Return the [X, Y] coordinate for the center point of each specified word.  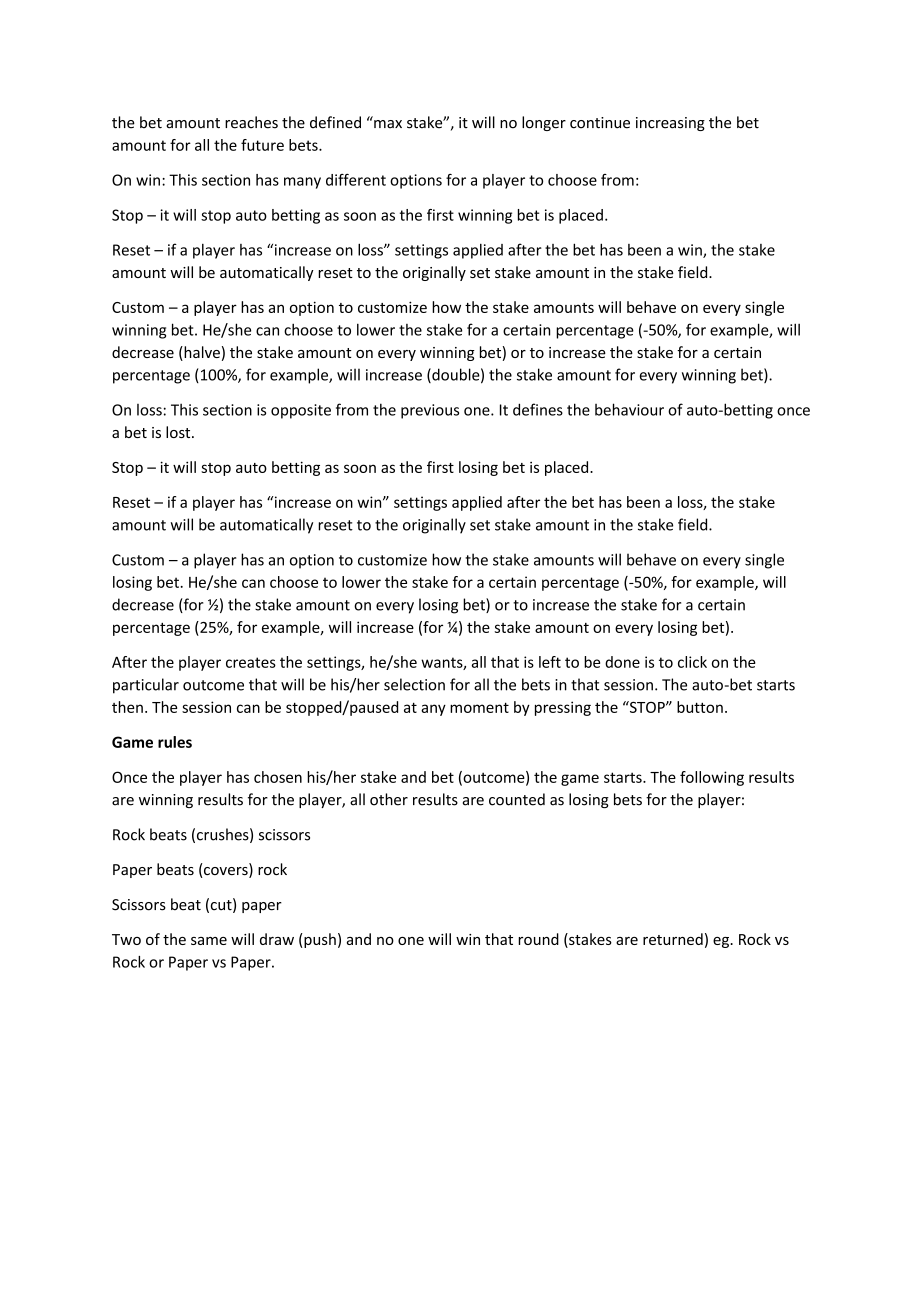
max [387, 123]
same [209, 941]
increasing [670, 124]
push [319, 940]
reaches [251, 122]
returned [673, 939]
